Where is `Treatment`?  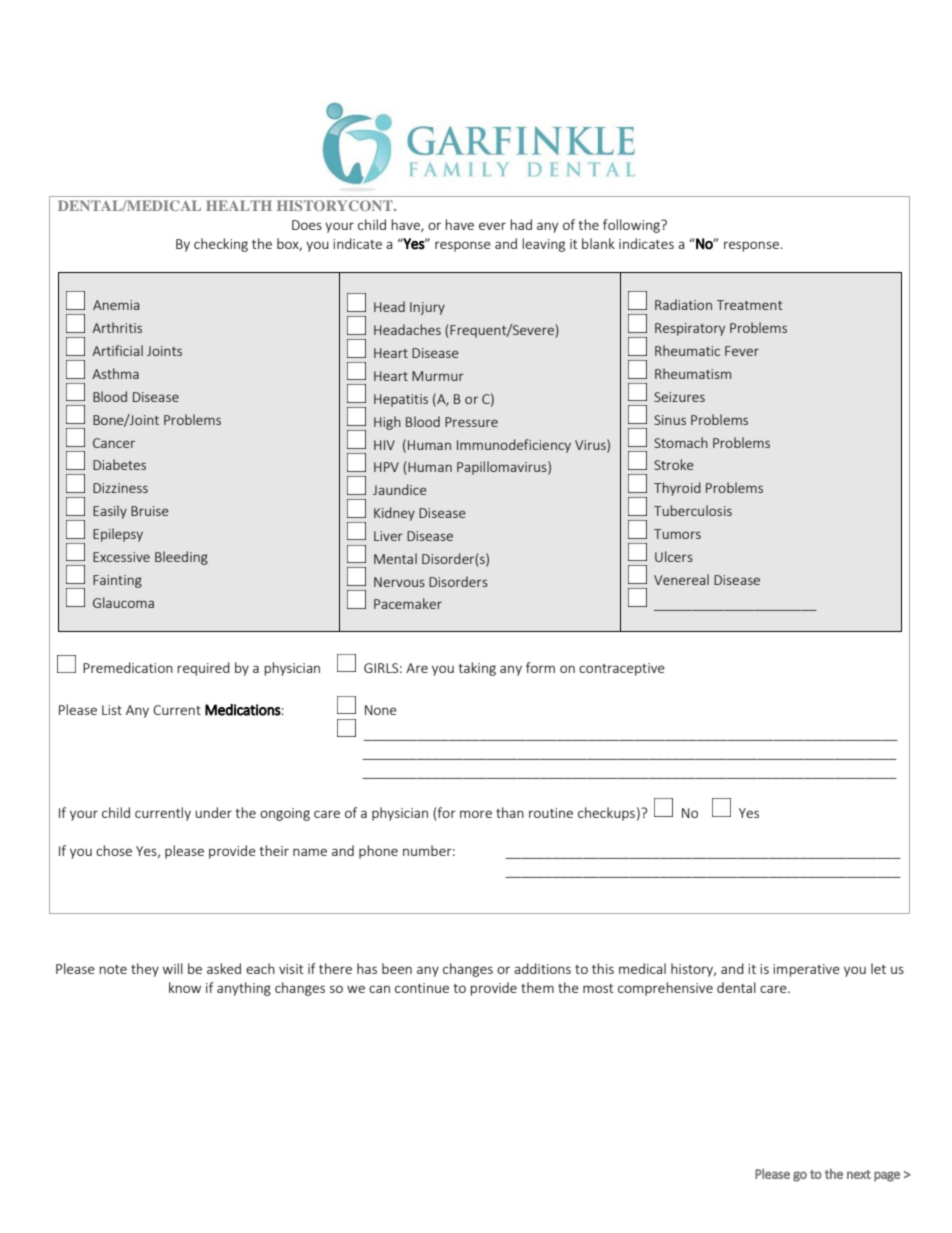
Treatment is located at coordinates (750, 305).
